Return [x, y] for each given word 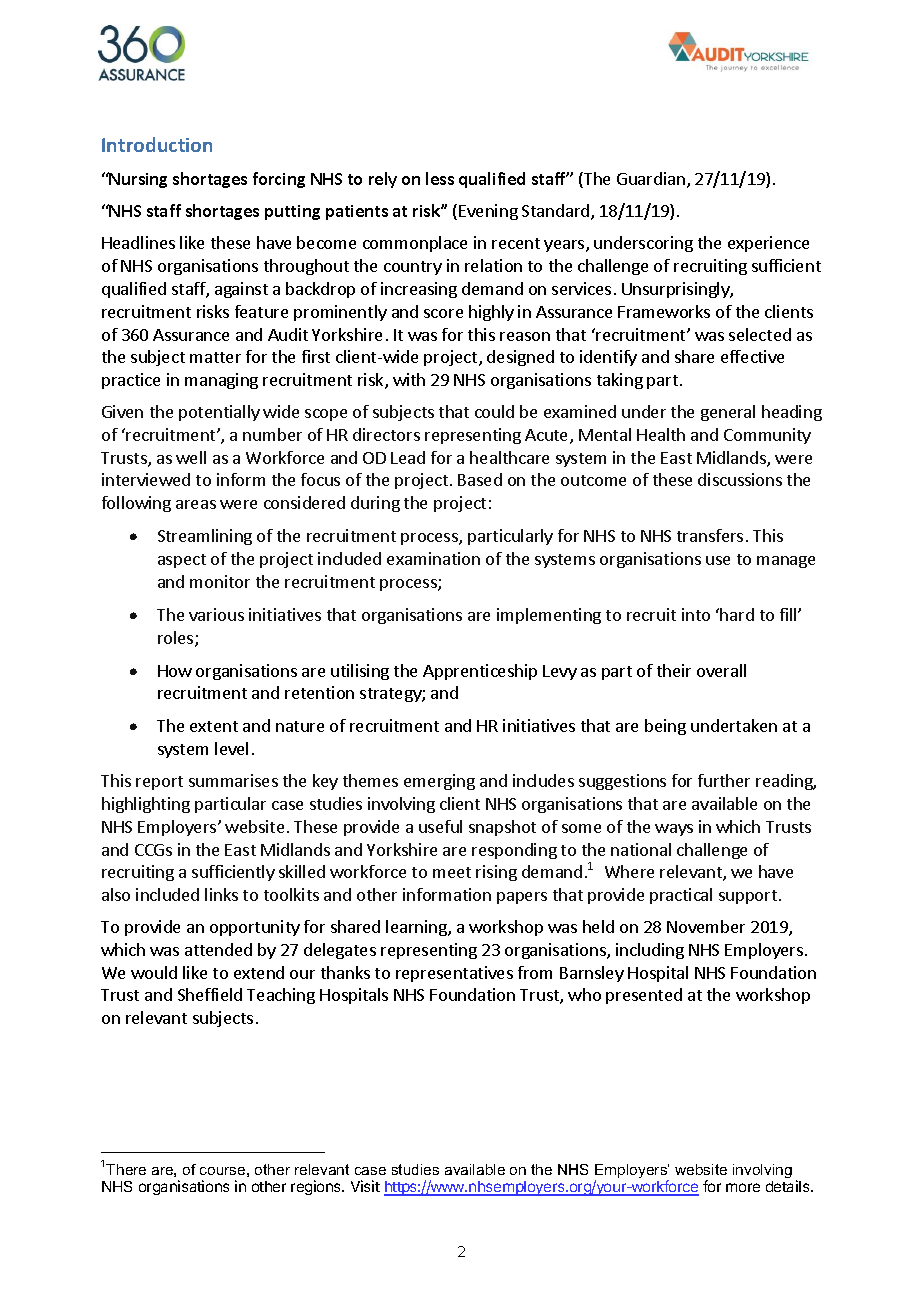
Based [480, 479]
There [126, 1169]
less [440, 178]
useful [440, 826]
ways [674, 830]
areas [196, 504]
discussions [740, 479]
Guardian [651, 178]
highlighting [146, 805]
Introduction [157, 144]
